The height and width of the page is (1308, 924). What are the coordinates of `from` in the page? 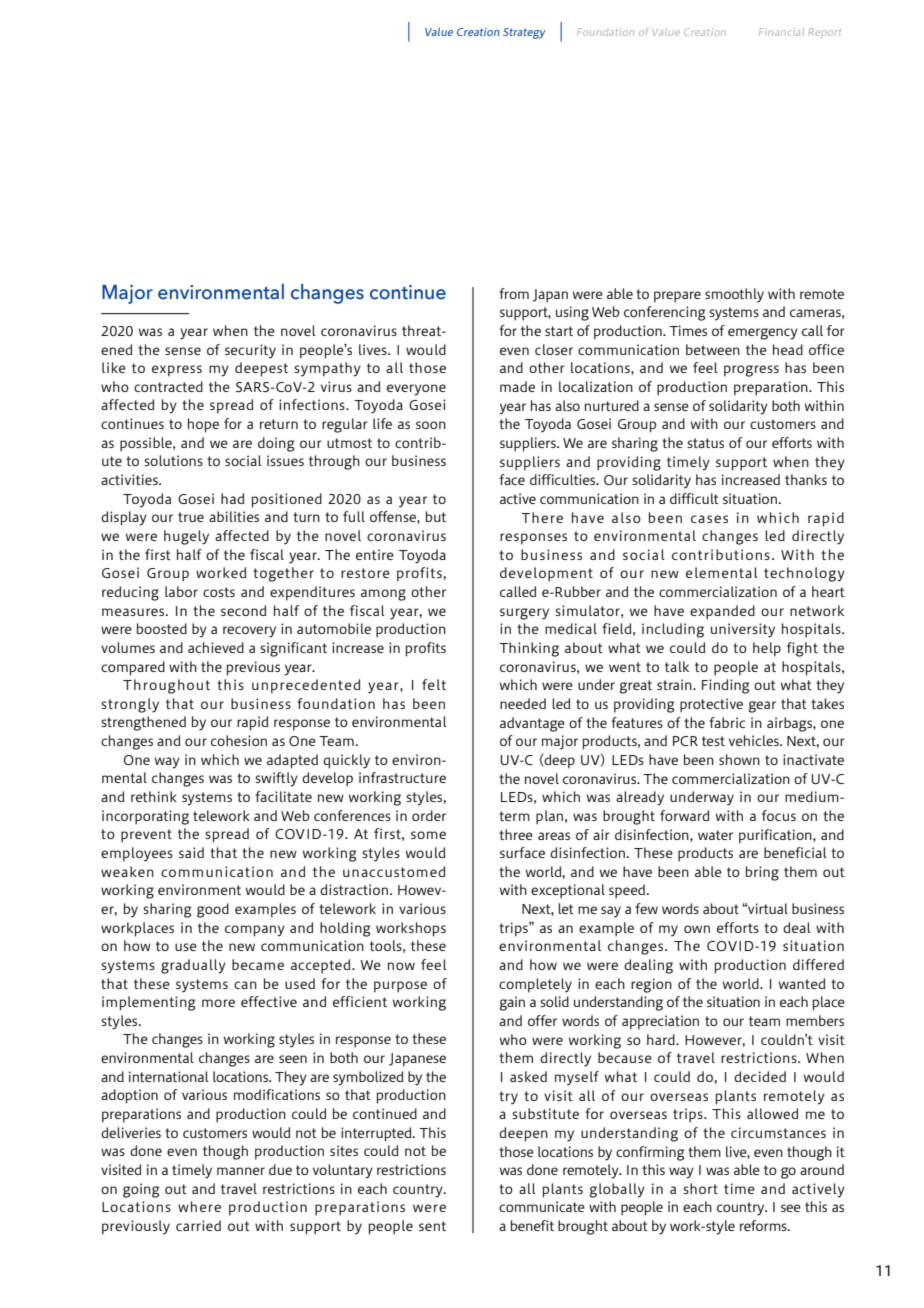 It's located at (514, 293).
